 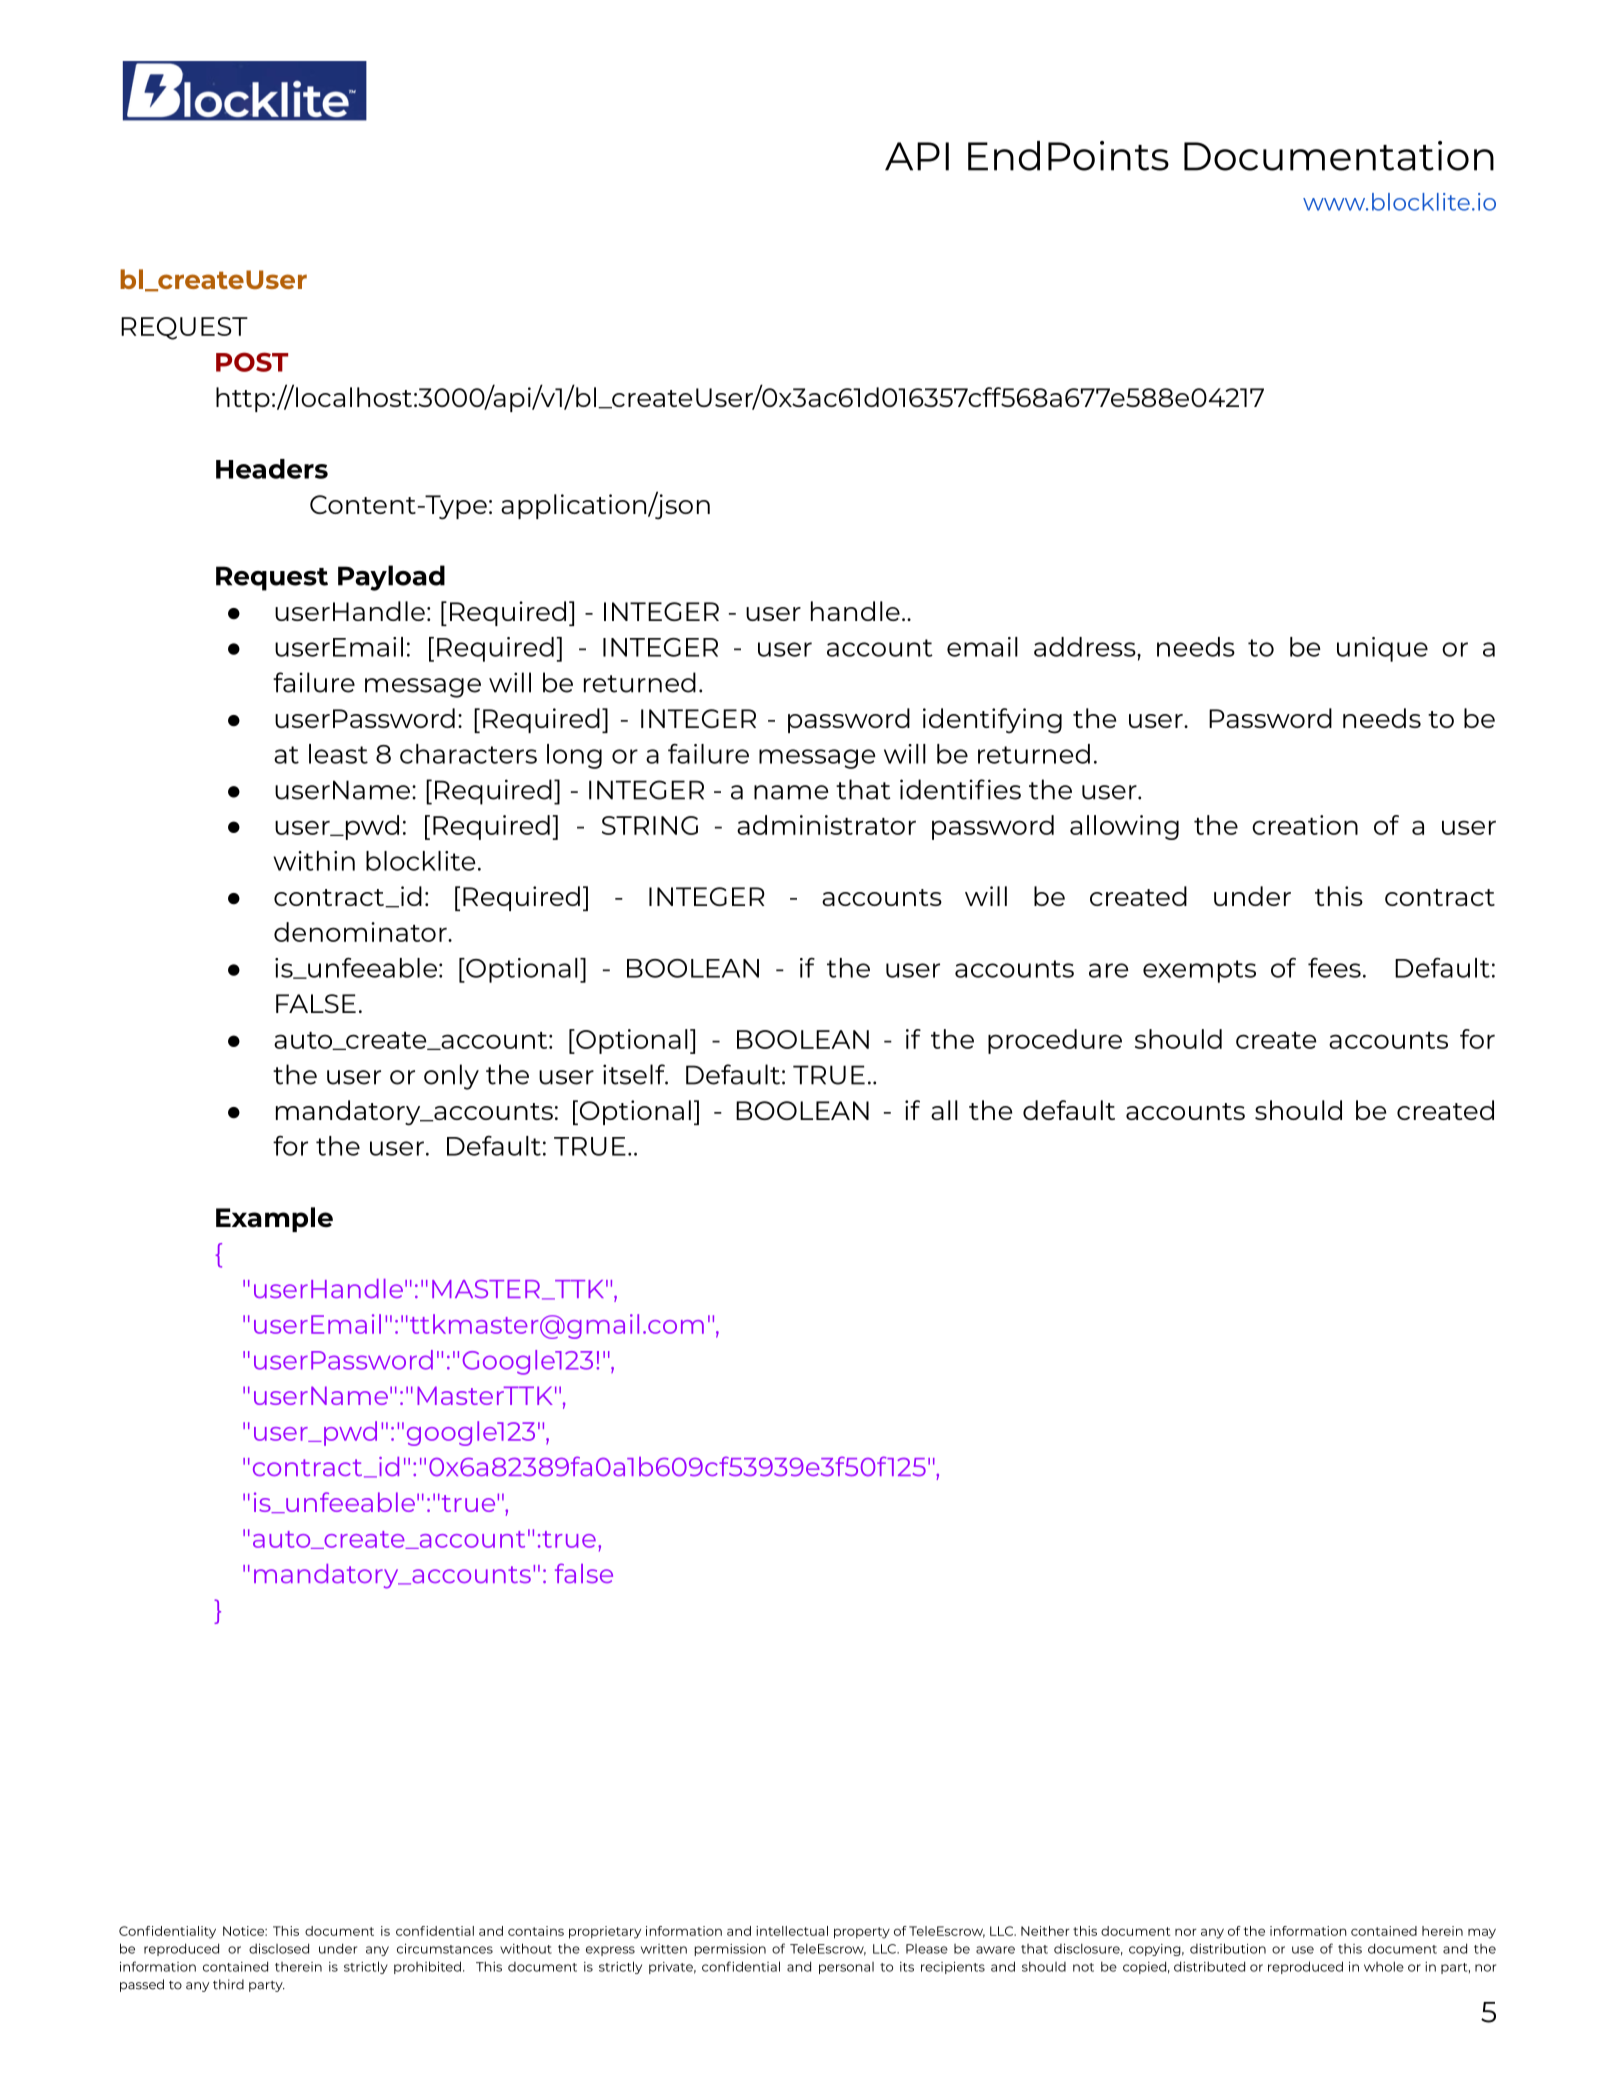 I want to click on address, so click(x=1086, y=647).
